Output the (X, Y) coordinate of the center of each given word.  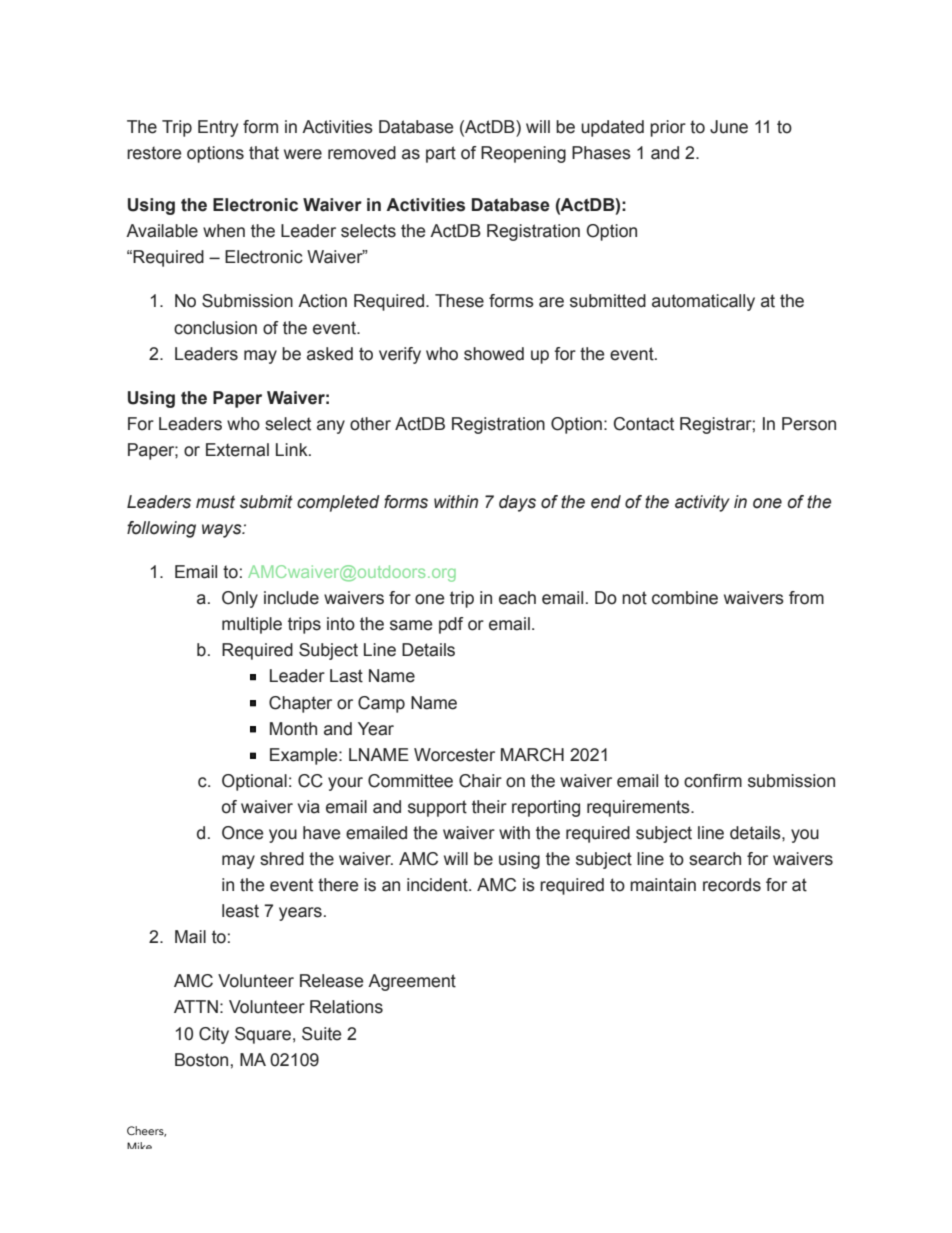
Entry (218, 128)
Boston (201, 1060)
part (441, 154)
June (729, 127)
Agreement (412, 982)
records (732, 885)
